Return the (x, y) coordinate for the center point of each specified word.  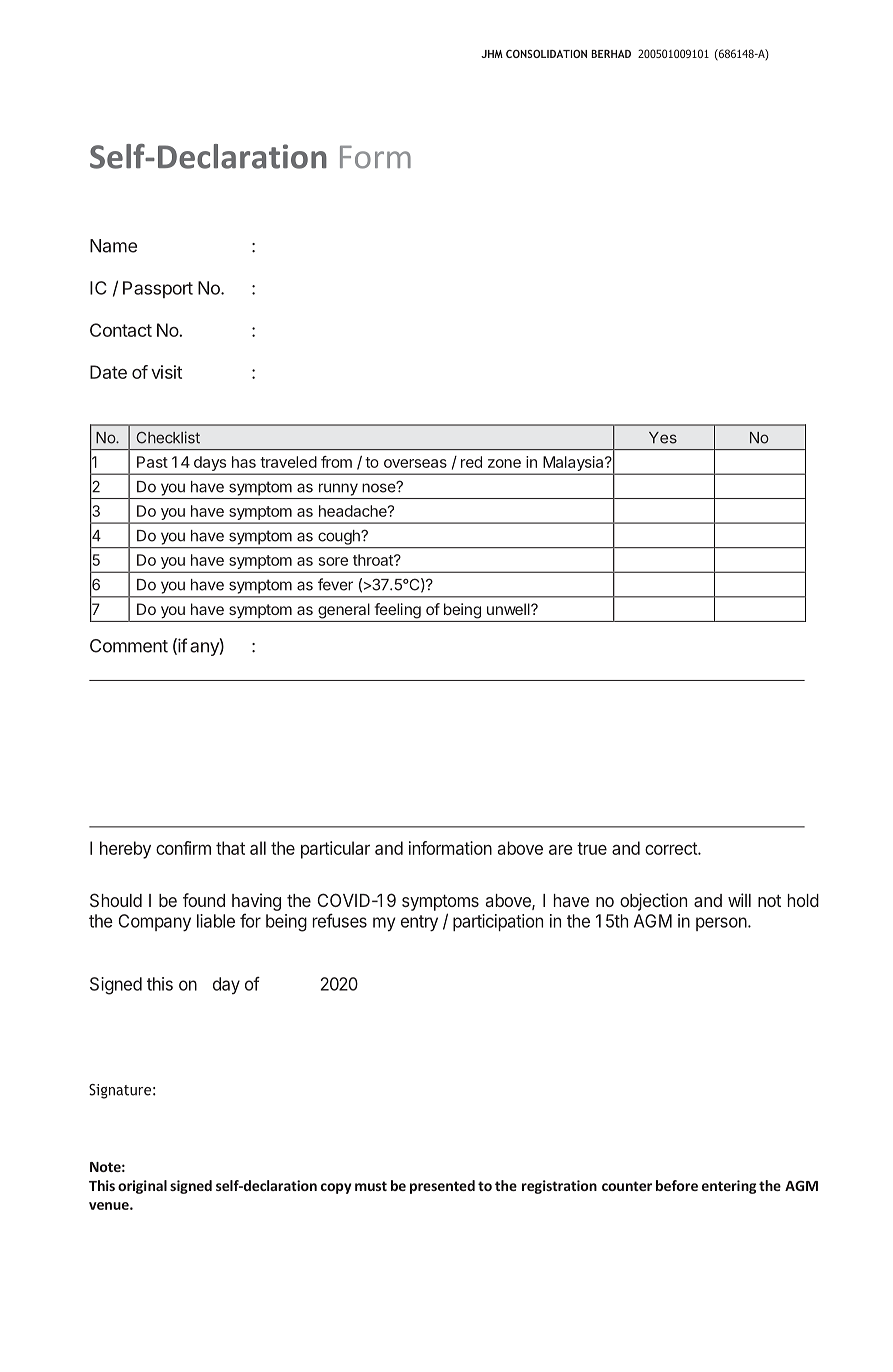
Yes (663, 438)
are (561, 850)
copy (336, 1188)
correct (672, 848)
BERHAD (611, 54)
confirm (183, 848)
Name (113, 246)
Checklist (168, 437)
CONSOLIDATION (546, 53)
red (471, 462)
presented (442, 1187)
